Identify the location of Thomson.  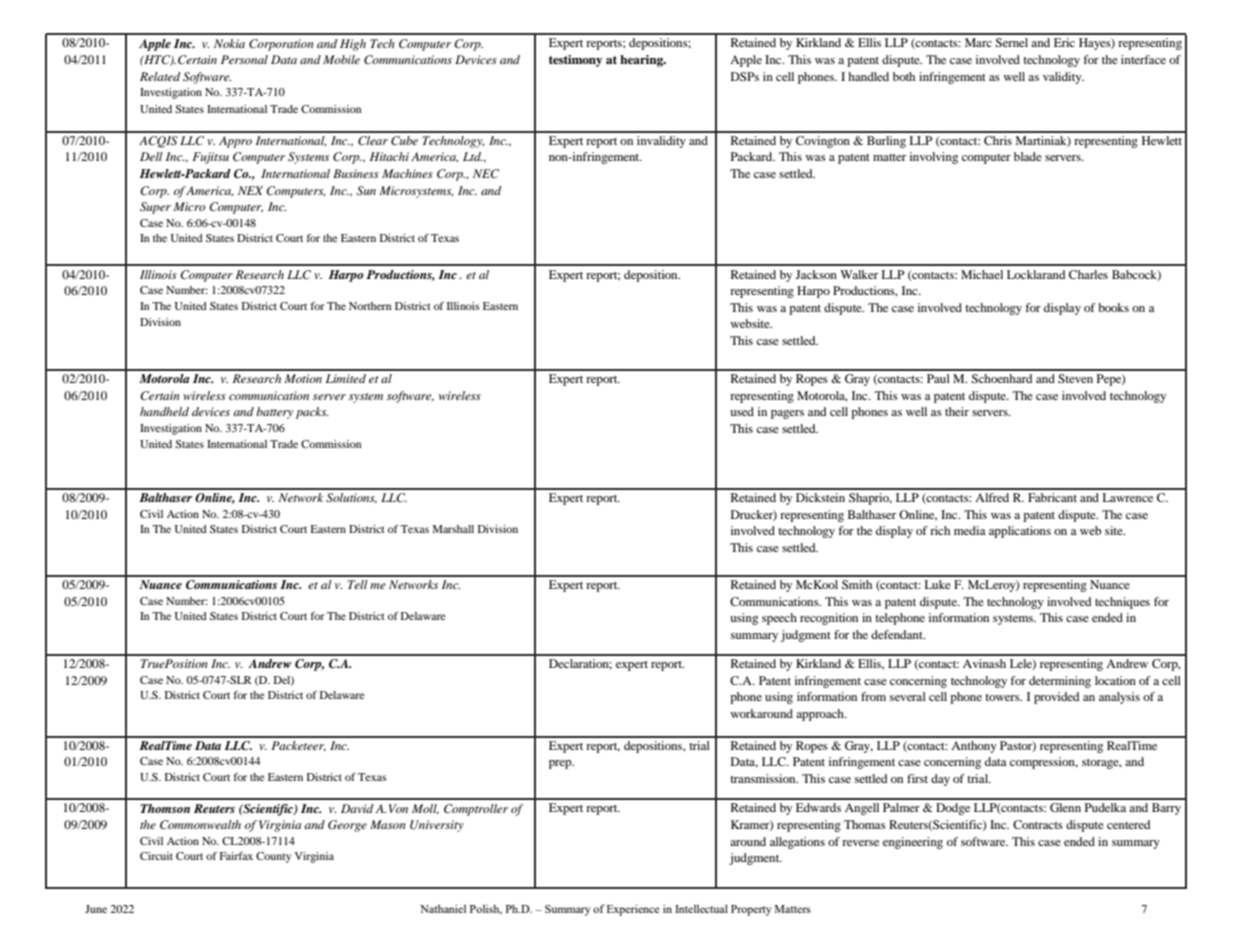
(165, 808).
